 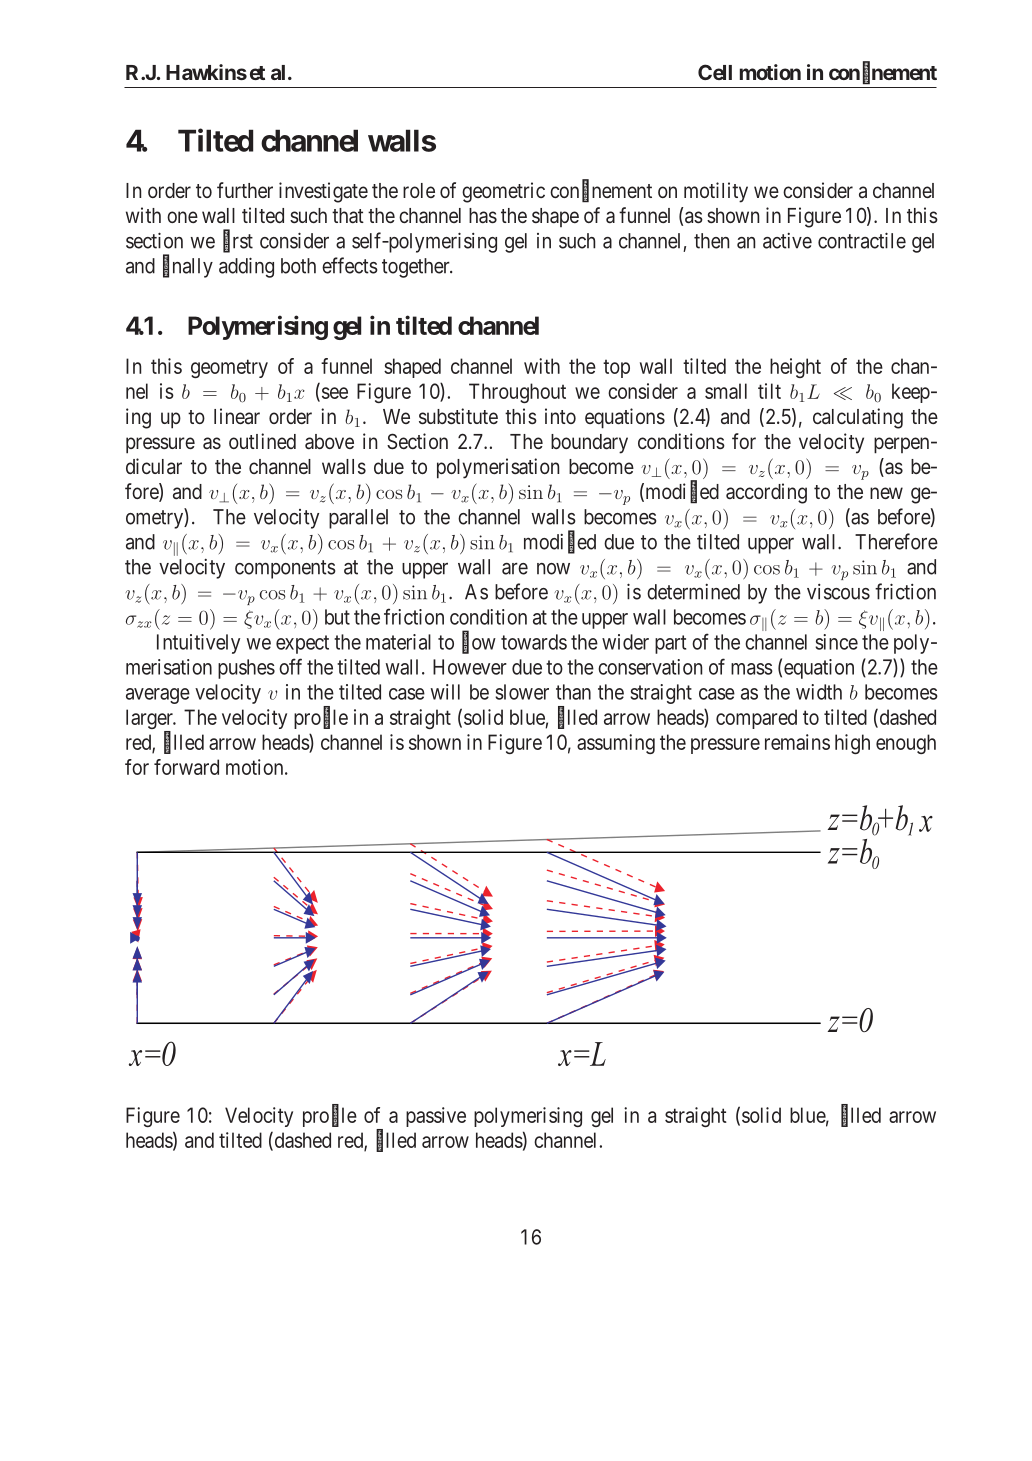 What do you see at coordinates (766, 493) in the page?
I see `according` at bounding box center [766, 493].
